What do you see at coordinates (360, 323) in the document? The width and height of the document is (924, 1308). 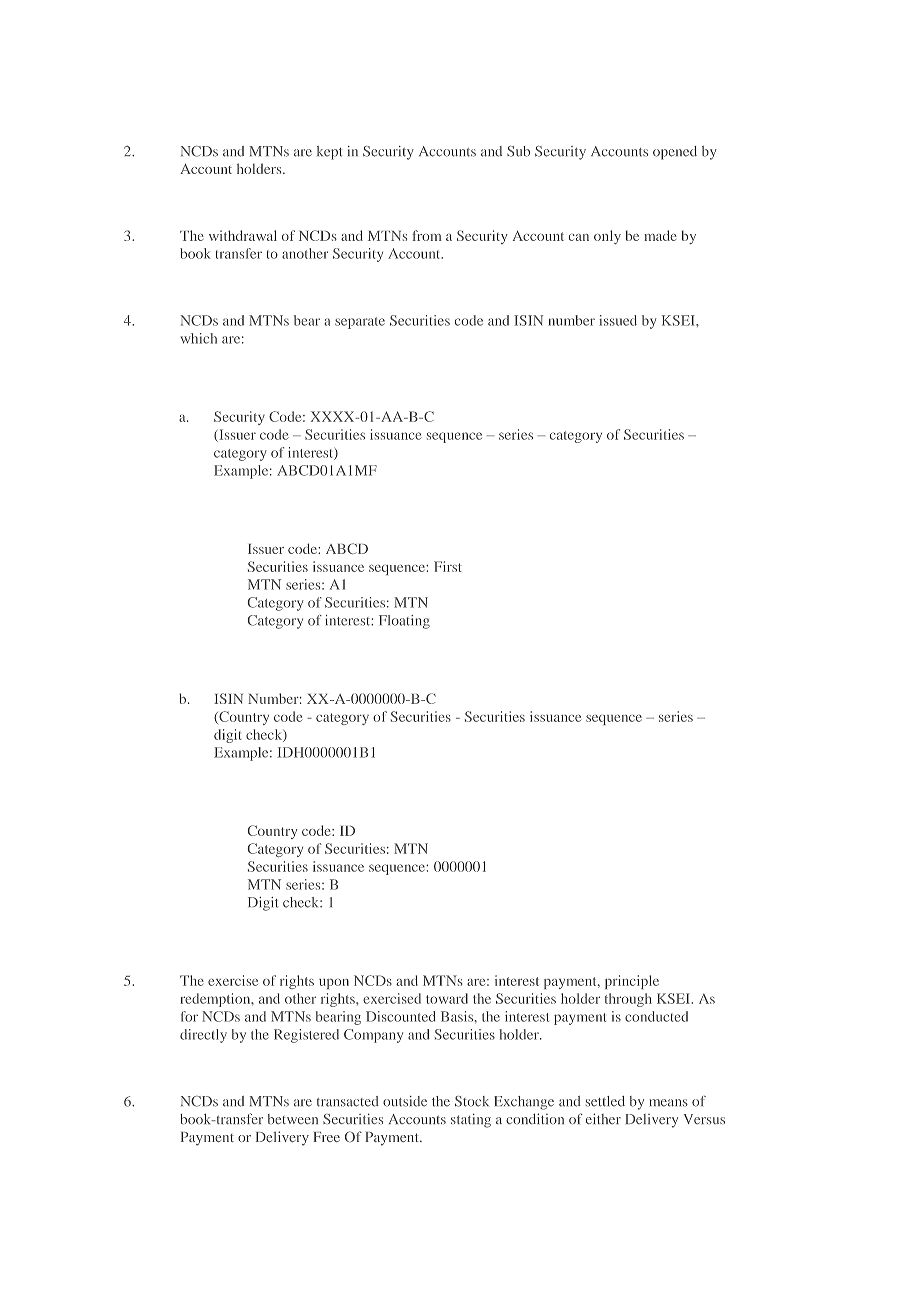 I see `separate` at bounding box center [360, 323].
